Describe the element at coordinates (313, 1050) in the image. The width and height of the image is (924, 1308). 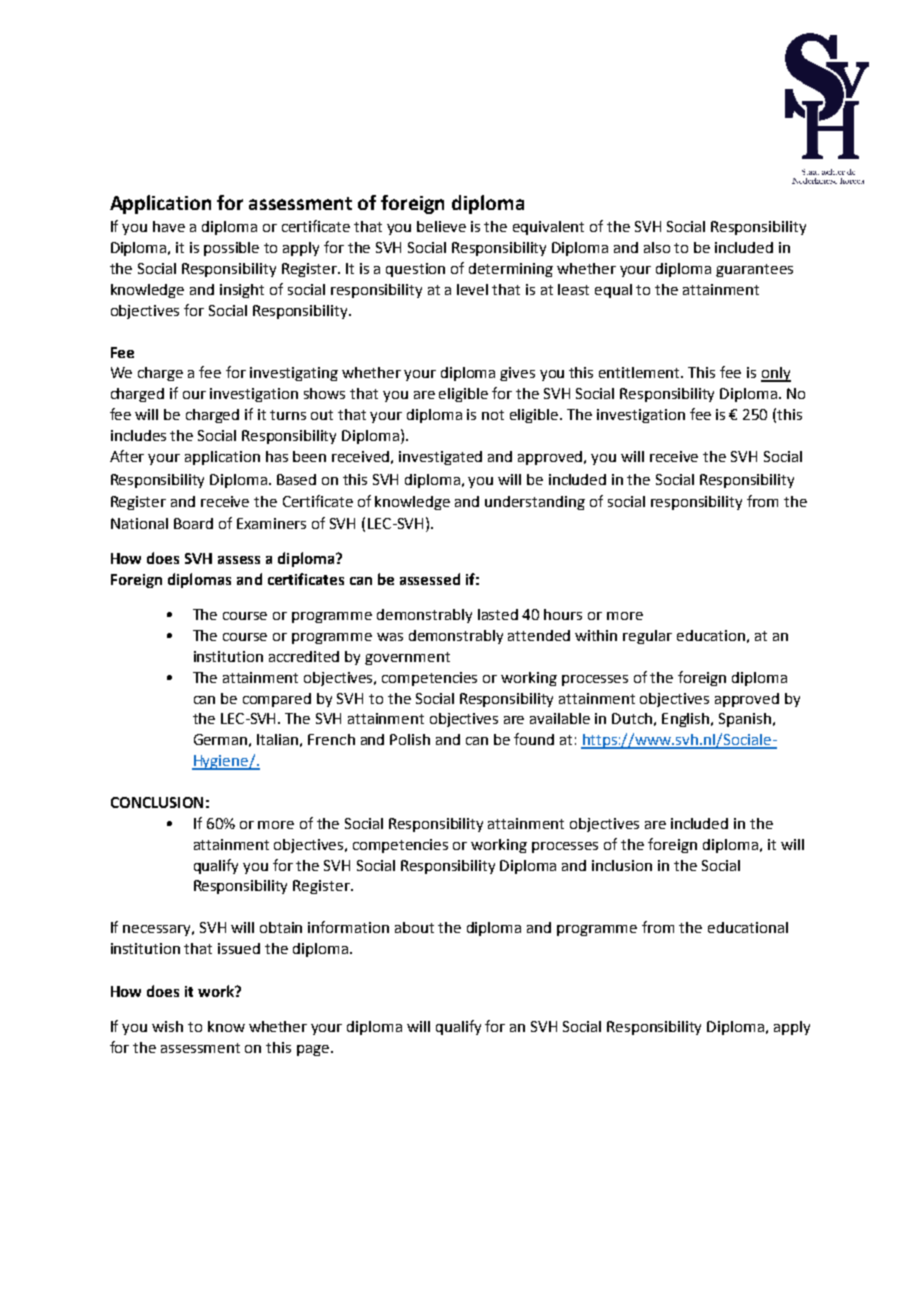
I see `page` at that location.
